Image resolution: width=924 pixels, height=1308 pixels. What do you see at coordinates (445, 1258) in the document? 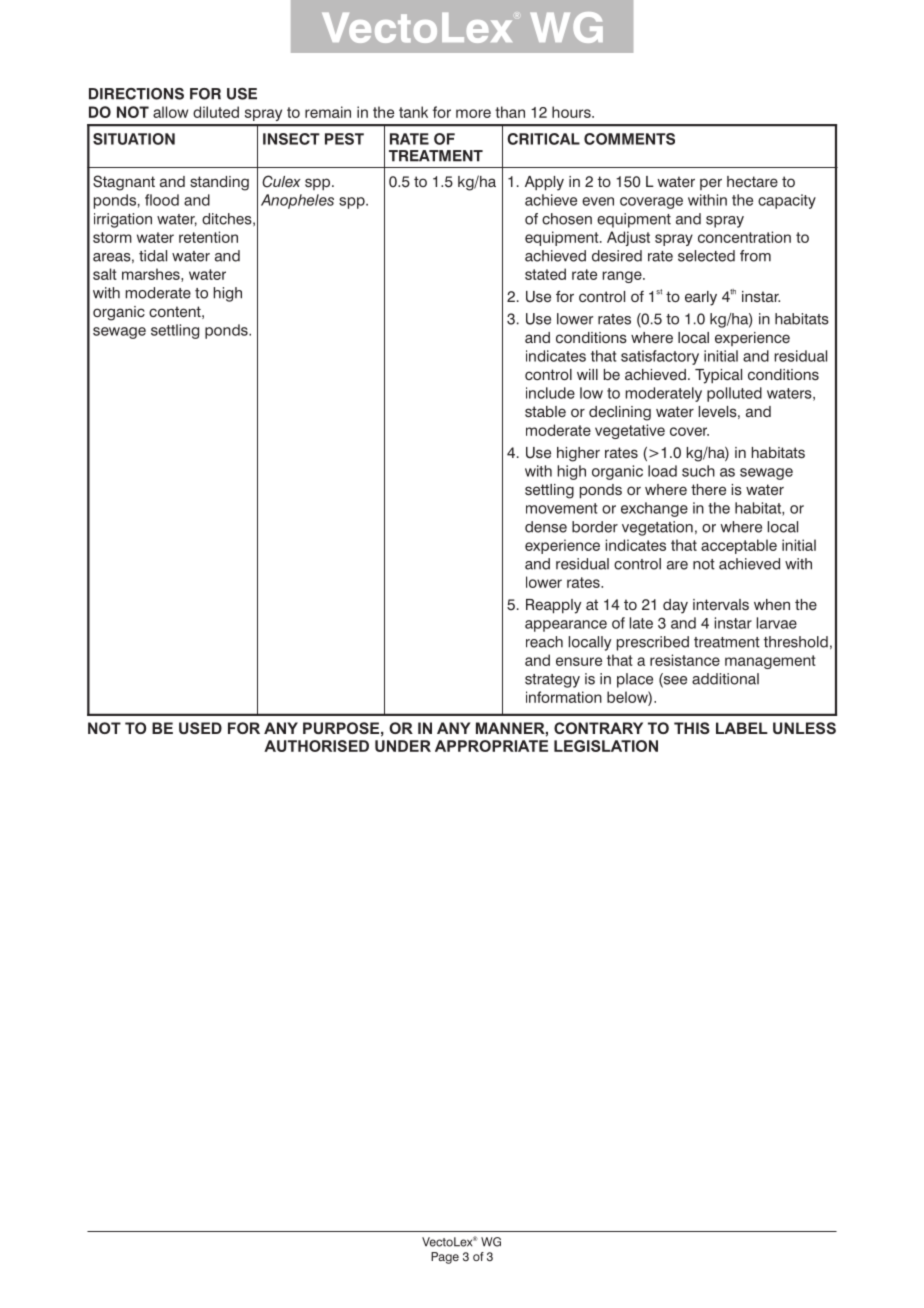
I see `Page` at bounding box center [445, 1258].
